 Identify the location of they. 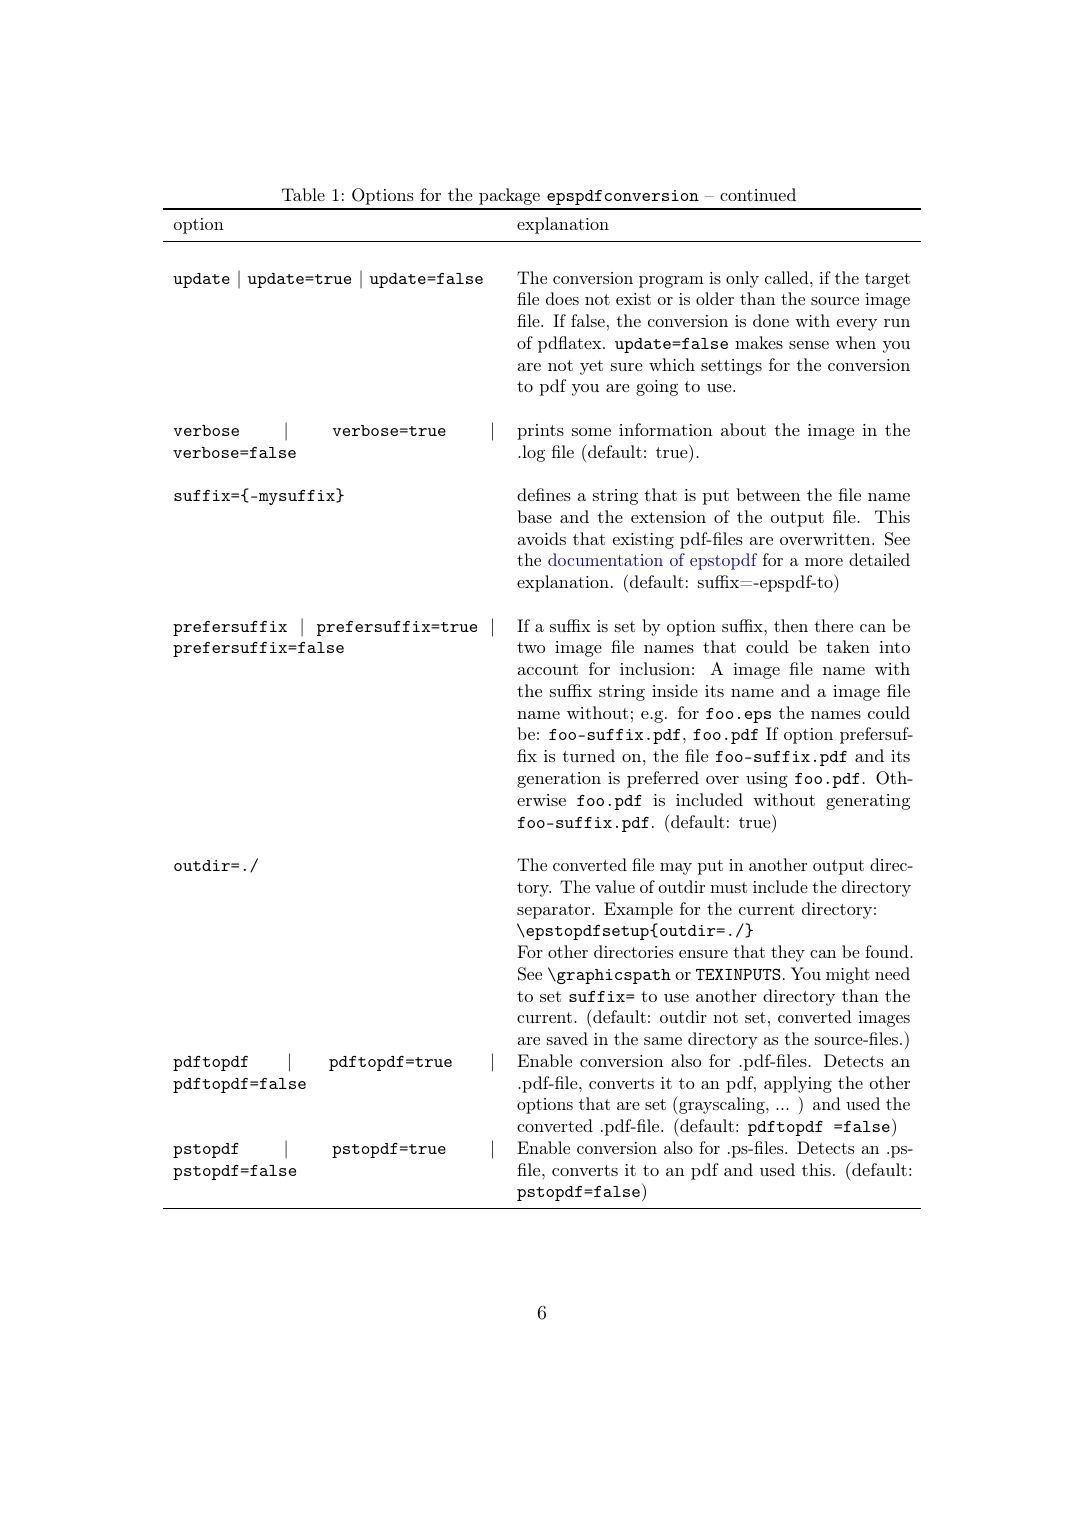
(788, 953).
